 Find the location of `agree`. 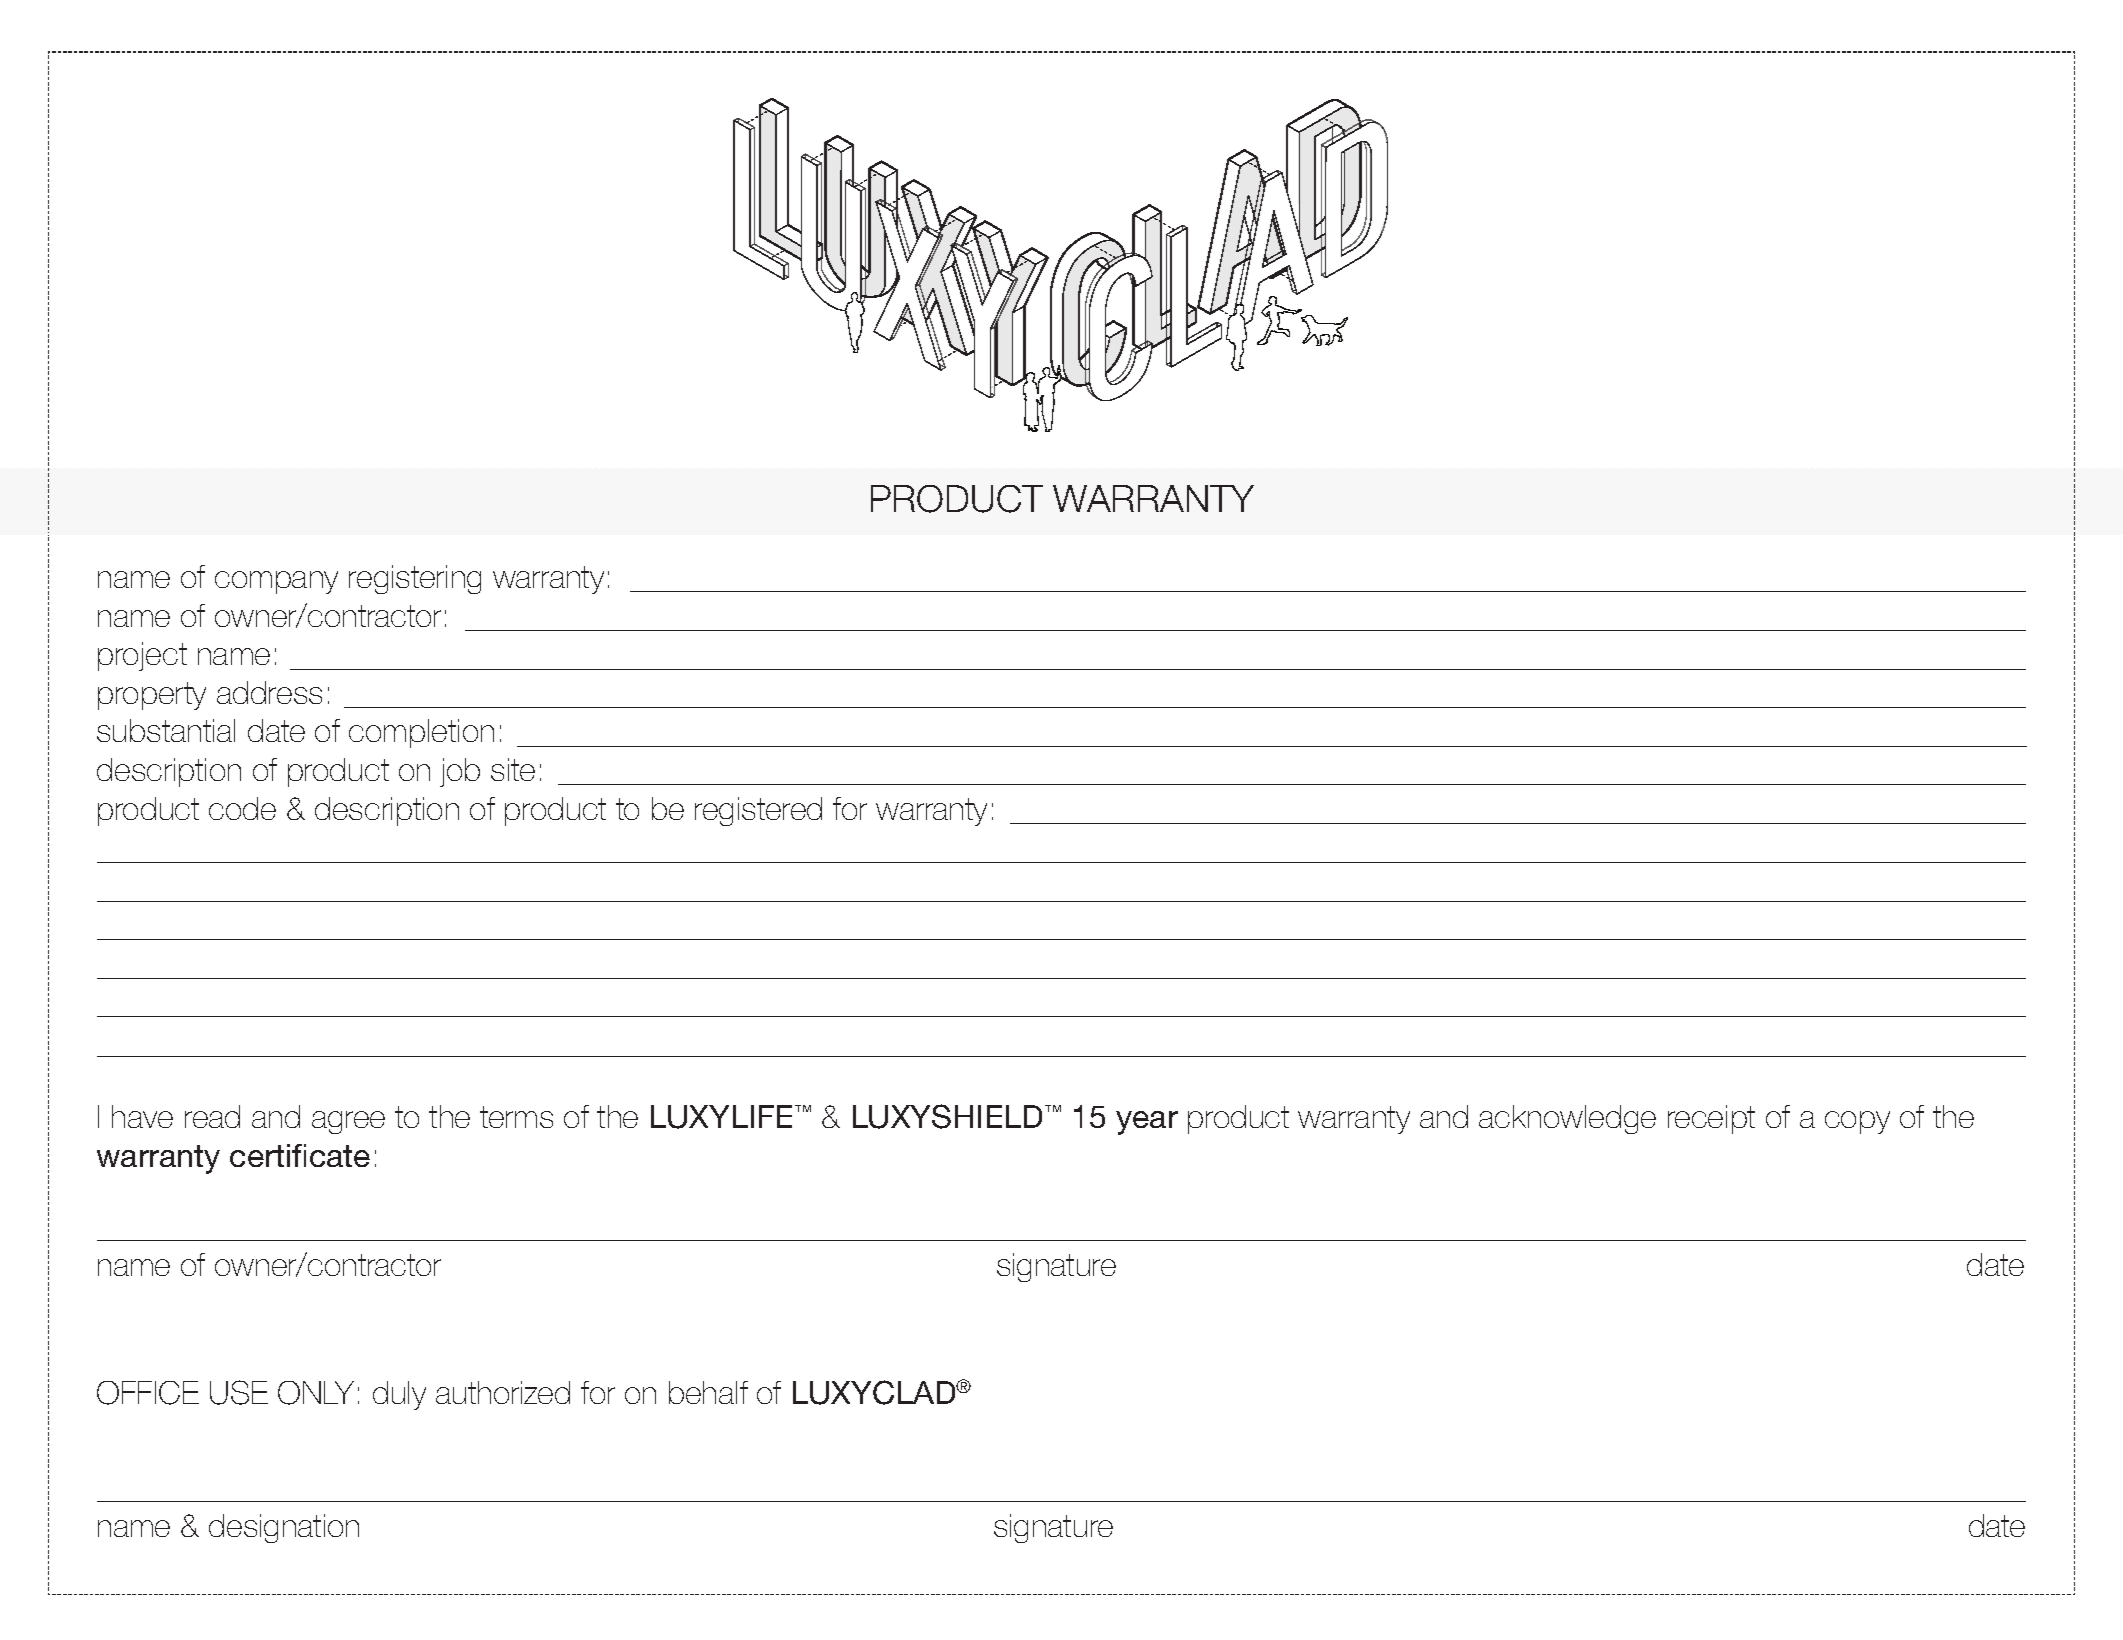

agree is located at coordinates (348, 1122).
